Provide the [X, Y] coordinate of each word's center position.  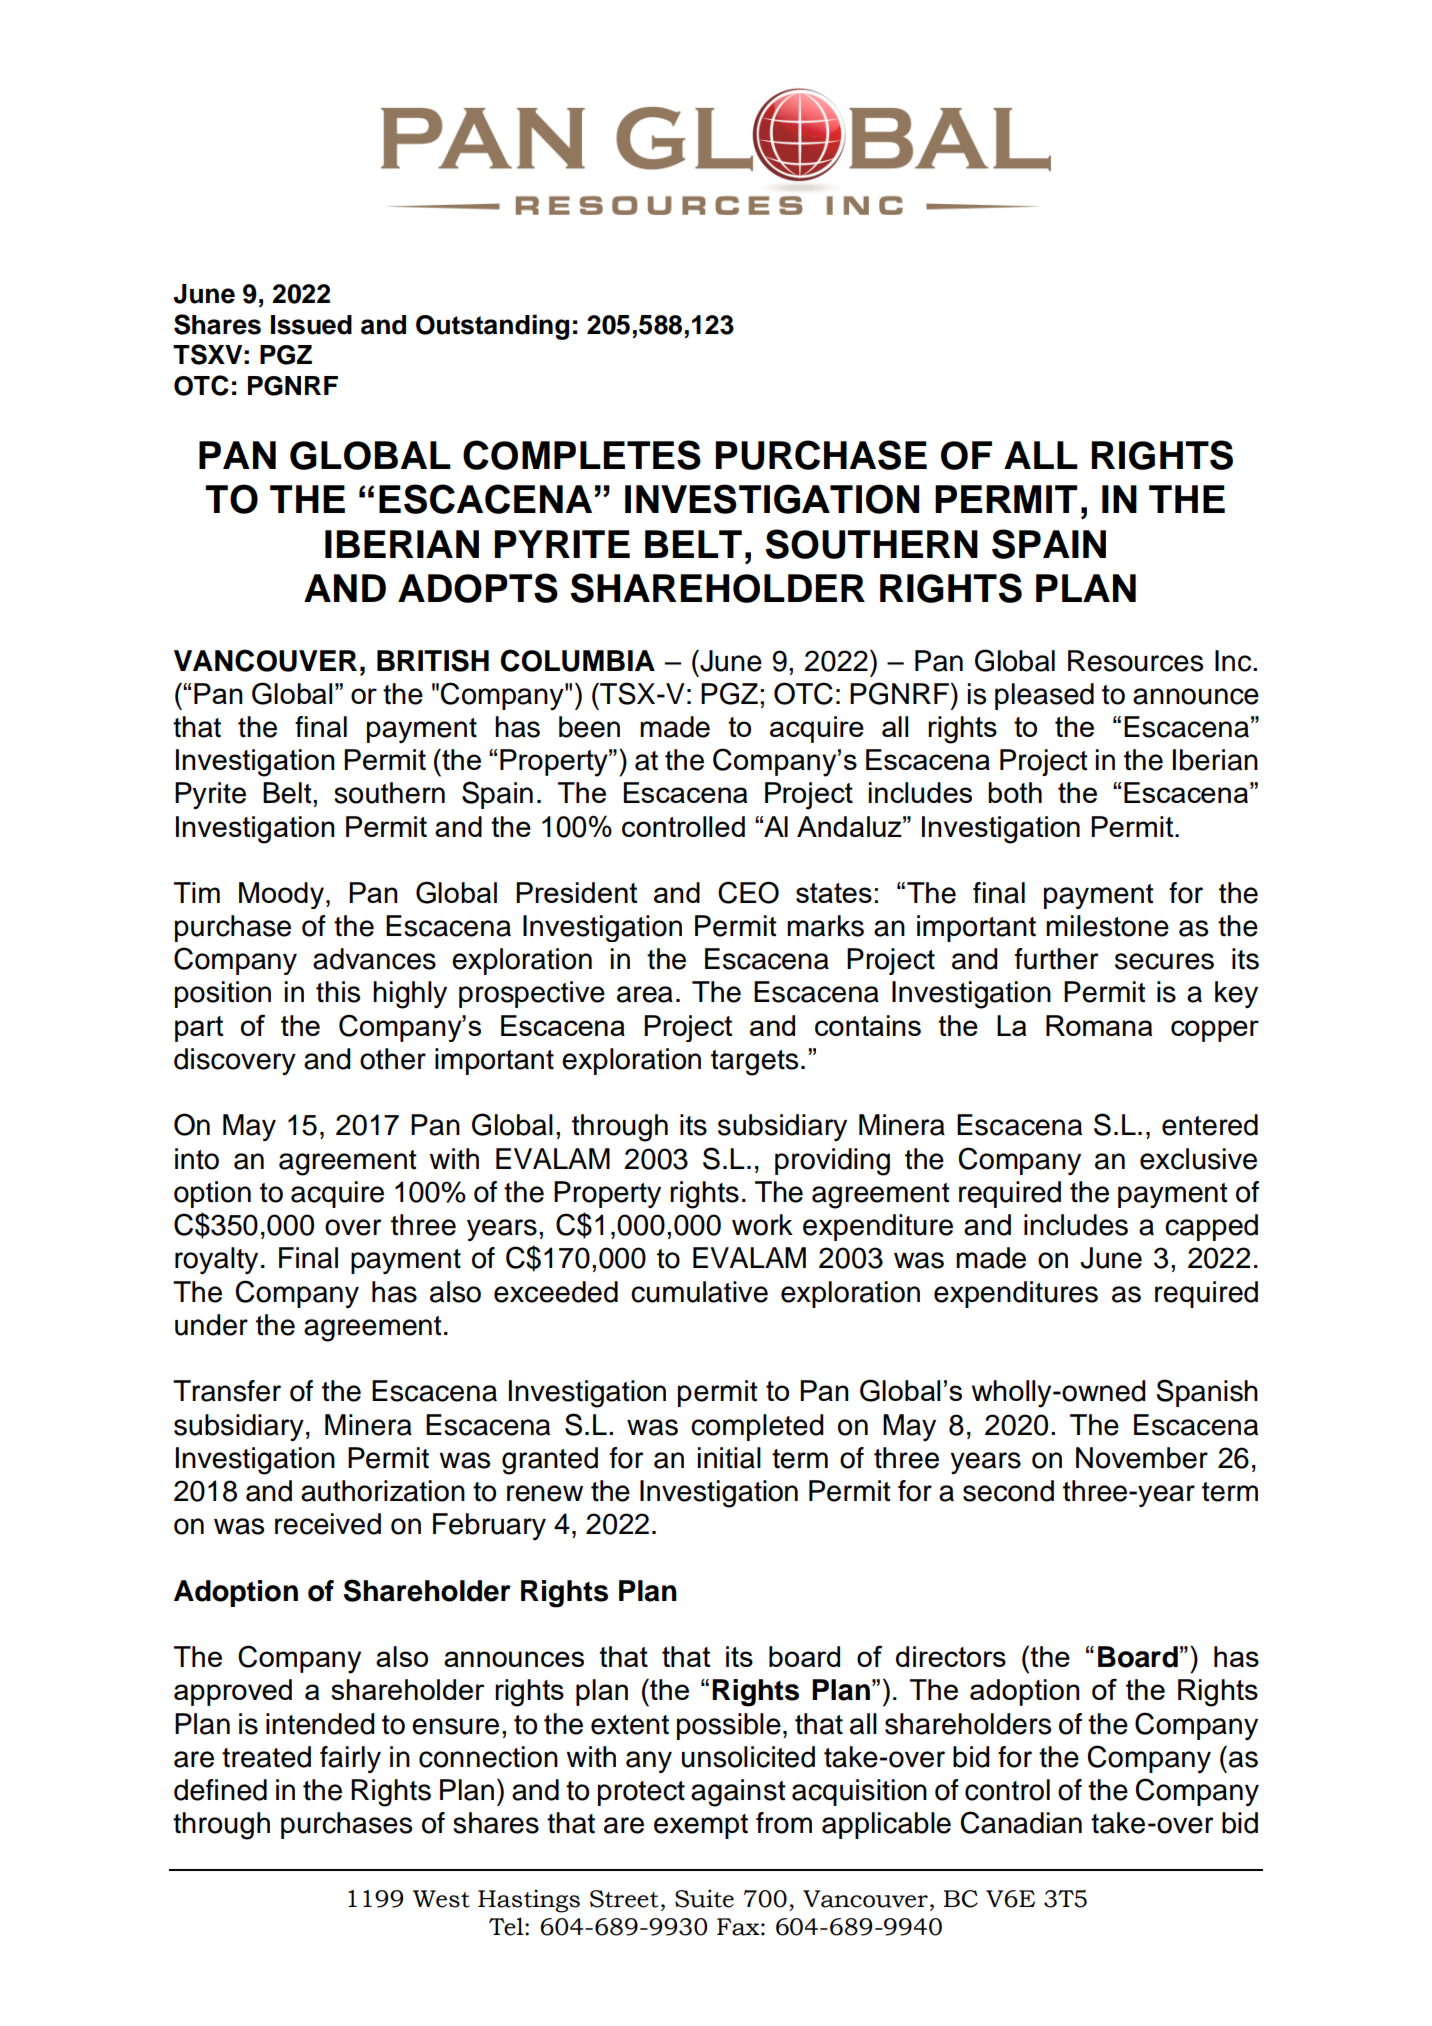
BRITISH [433, 660]
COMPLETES [582, 455]
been [589, 727]
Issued [311, 325]
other [393, 1059]
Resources [1135, 661]
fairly [350, 1759]
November [1142, 1458]
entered [1210, 1125]
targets [754, 1063]
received [328, 1524]
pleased [1044, 696]
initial [729, 1458]
